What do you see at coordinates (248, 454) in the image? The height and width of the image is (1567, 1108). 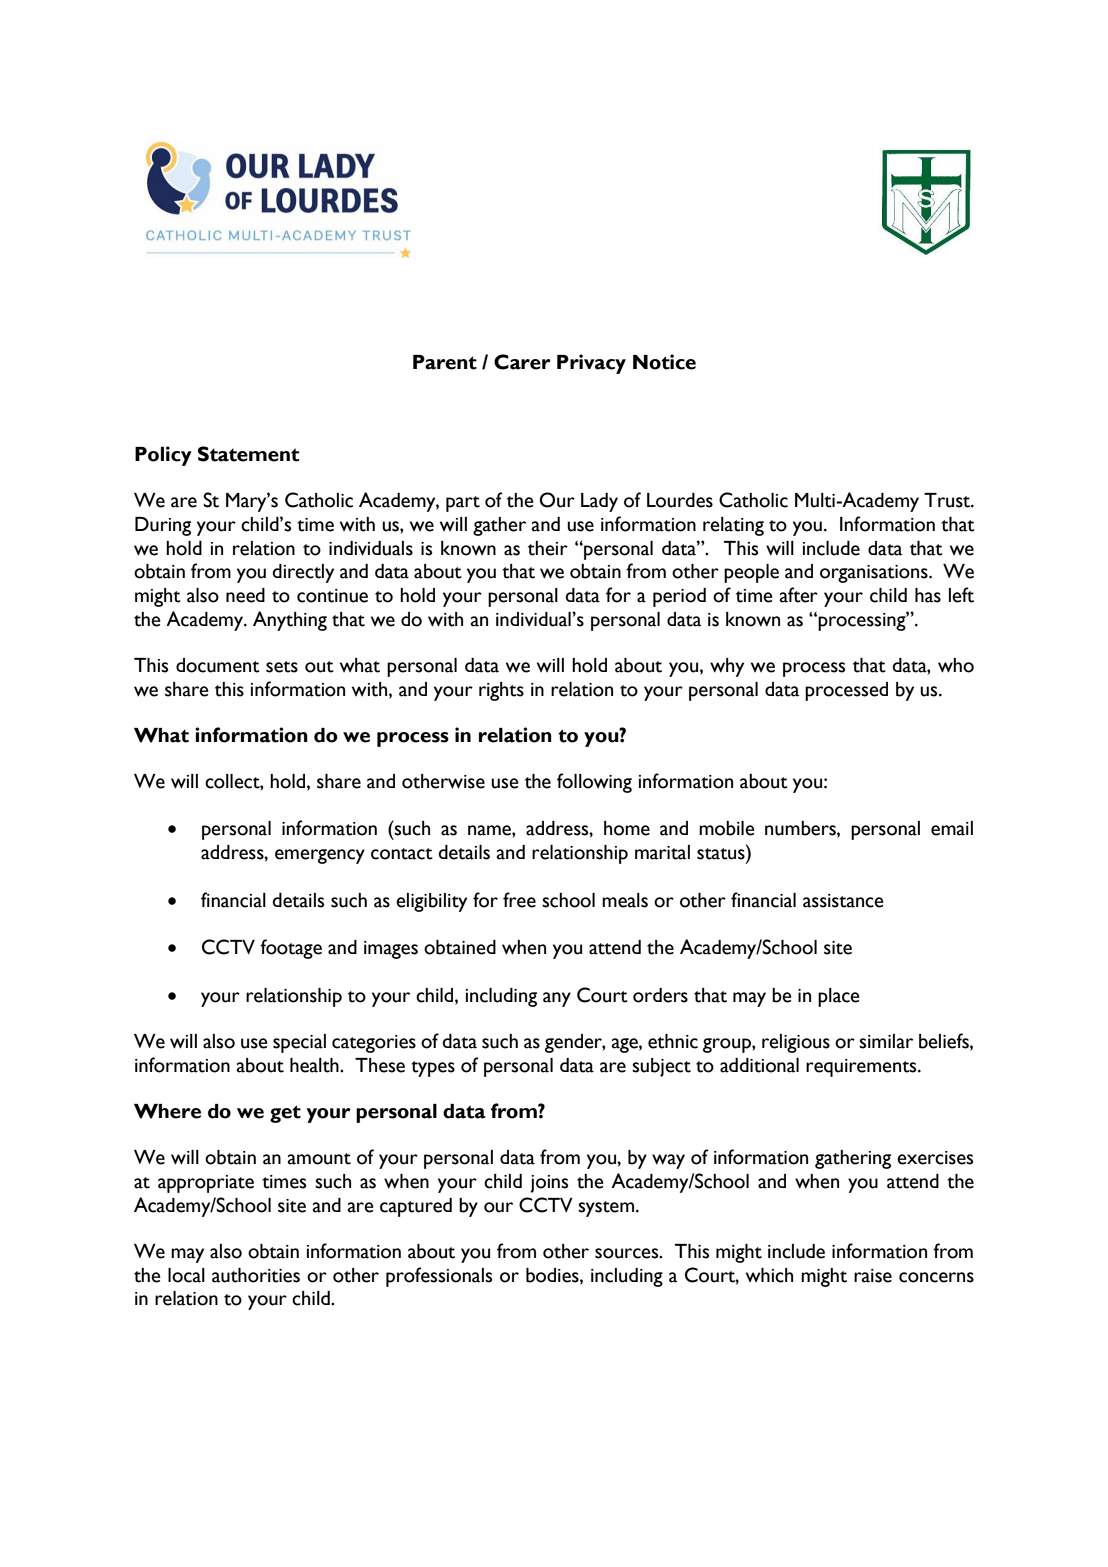 I see `Statement` at bounding box center [248, 454].
